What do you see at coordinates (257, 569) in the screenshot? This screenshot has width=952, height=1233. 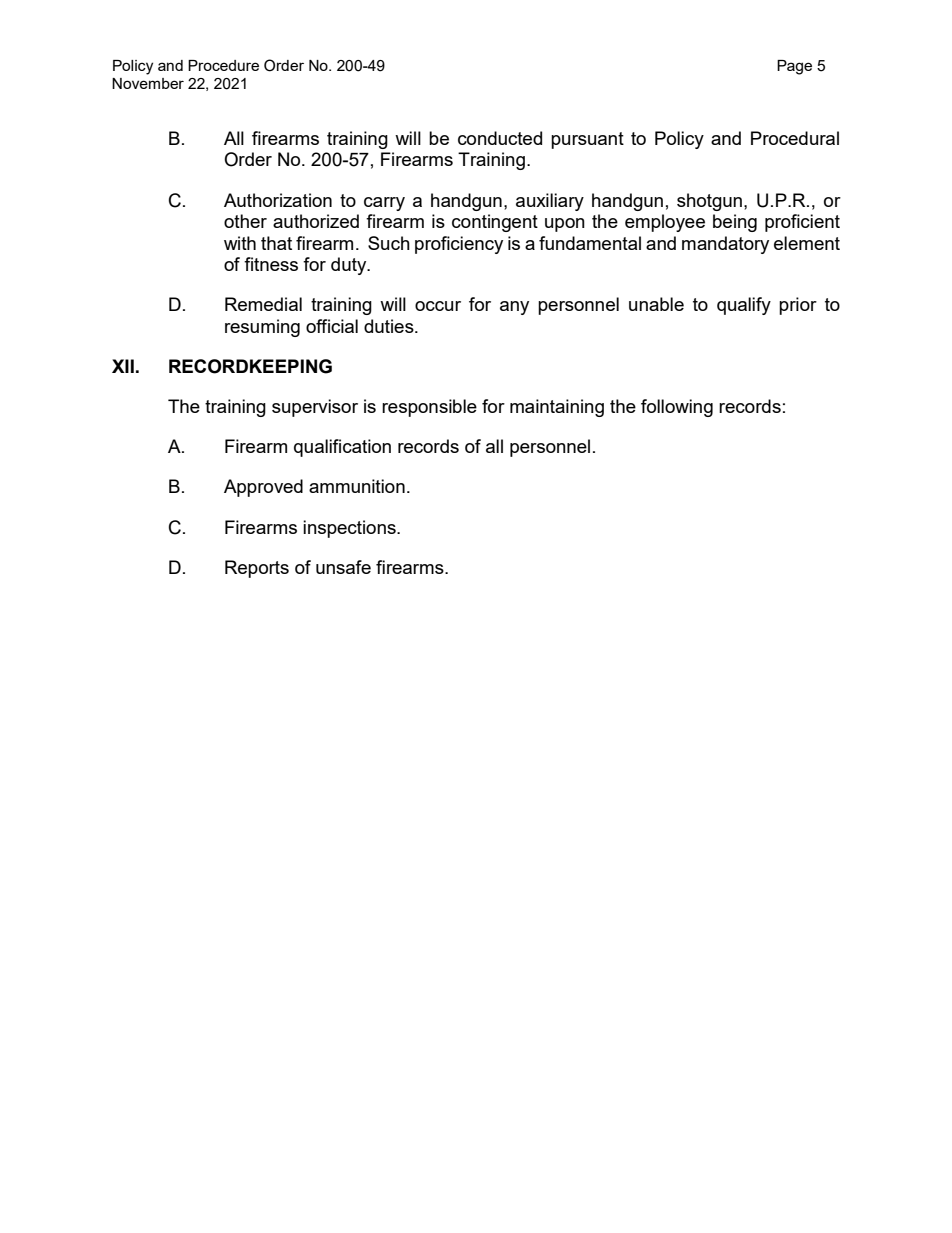 I see `Reports` at bounding box center [257, 569].
